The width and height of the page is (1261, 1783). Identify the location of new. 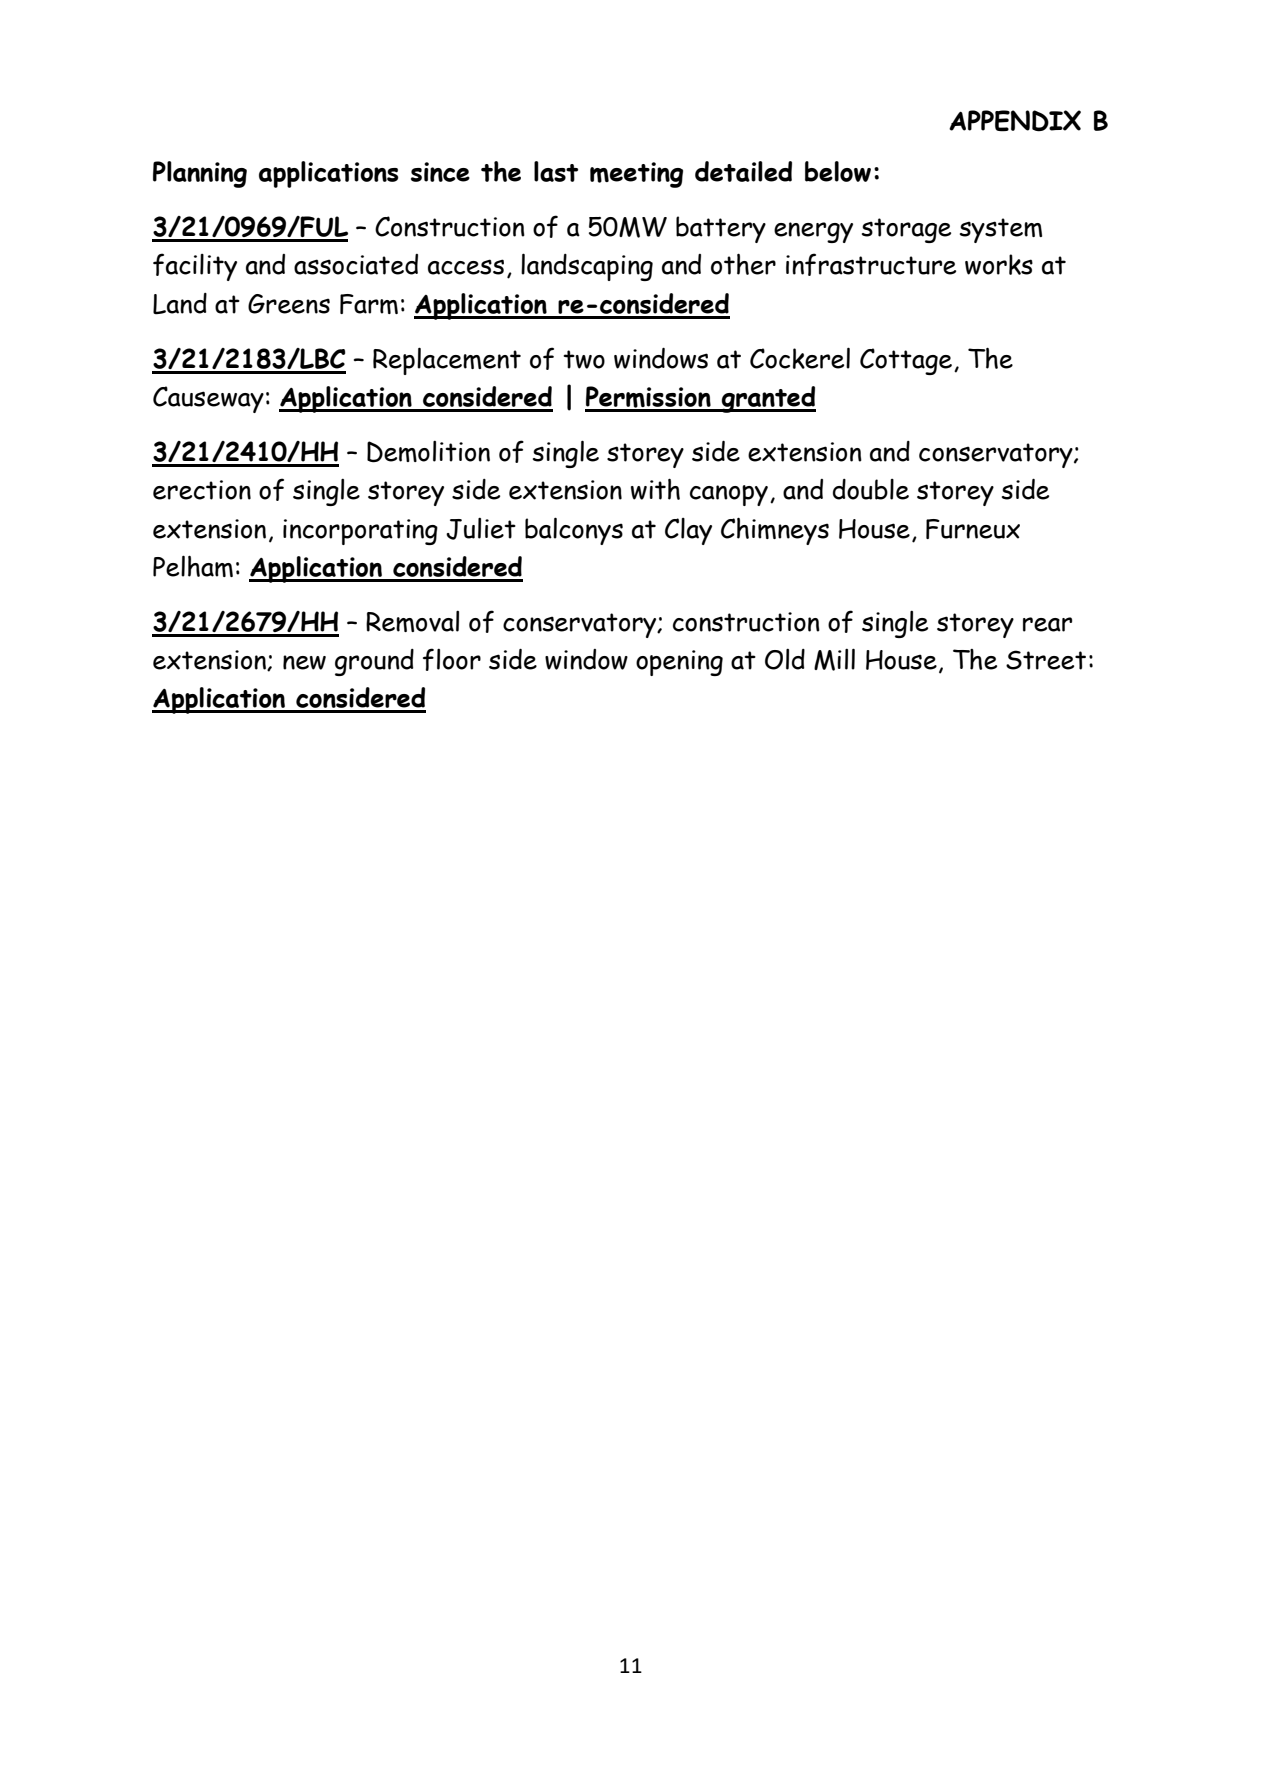
(304, 662).
